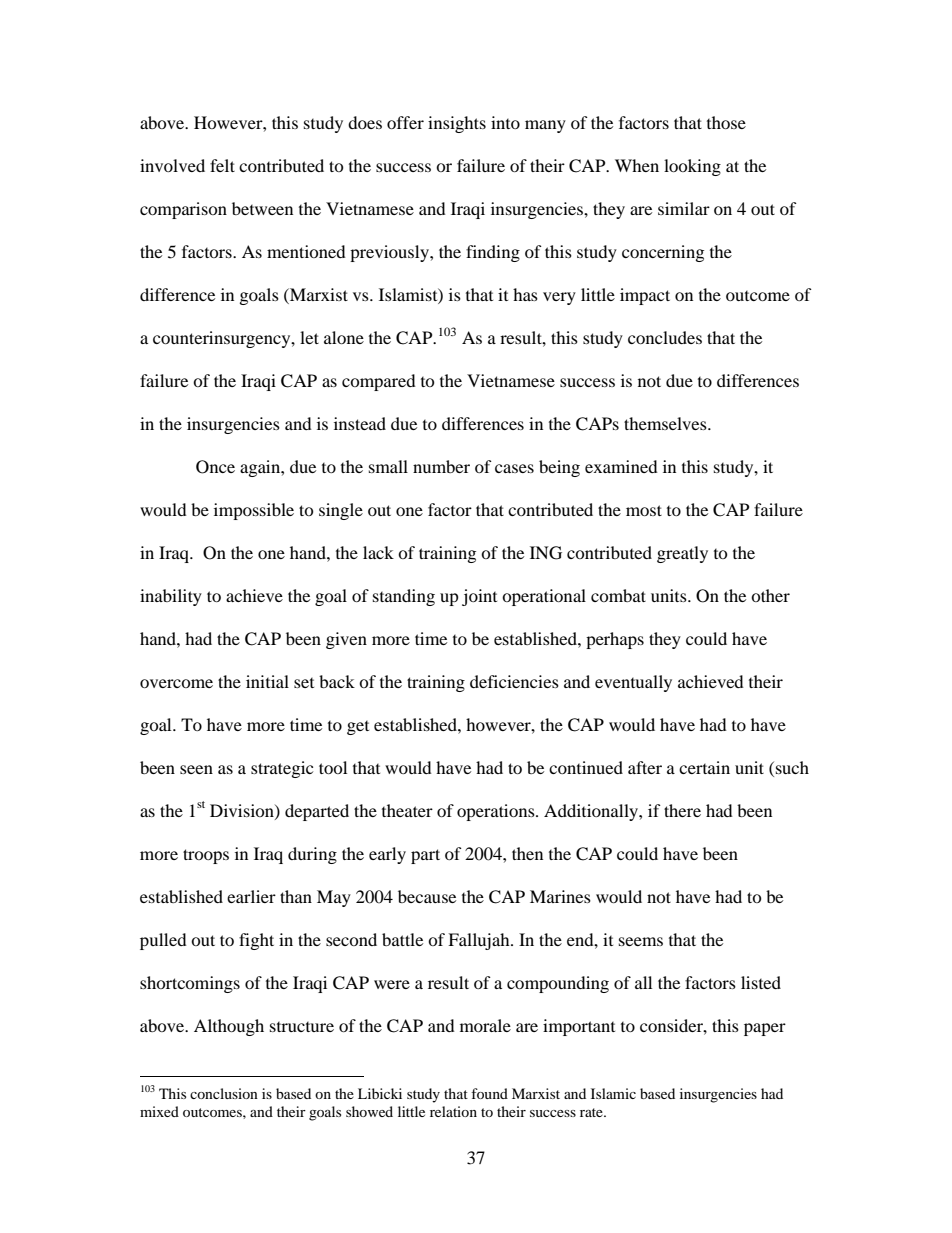 Image resolution: width=952 pixels, height=1233 pixels. What do you see at coordinates (692, 167) in the page?
I see `looking` at bounding box center [692, 167].
